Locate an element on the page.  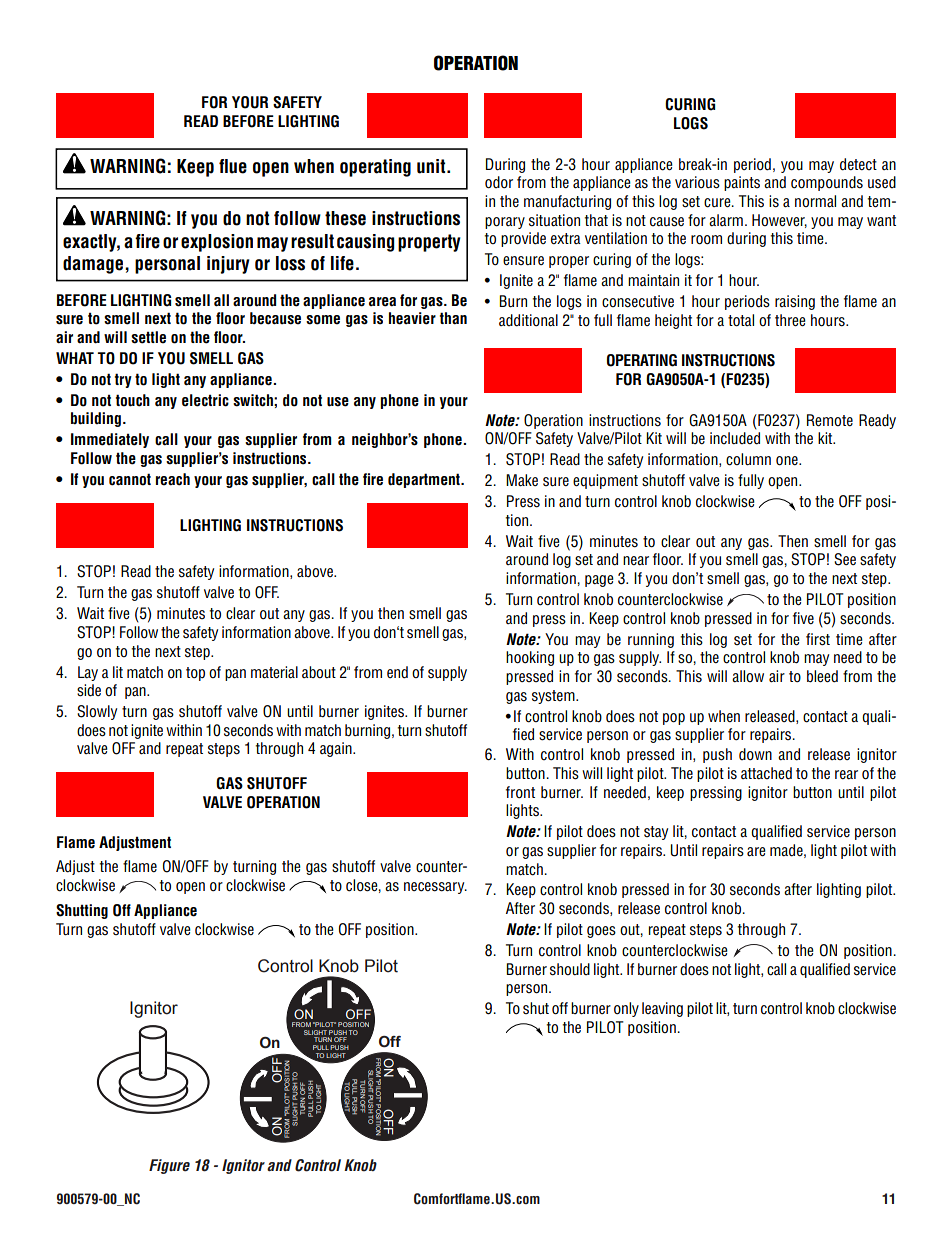
normal is located at coordinates (815, 201).
